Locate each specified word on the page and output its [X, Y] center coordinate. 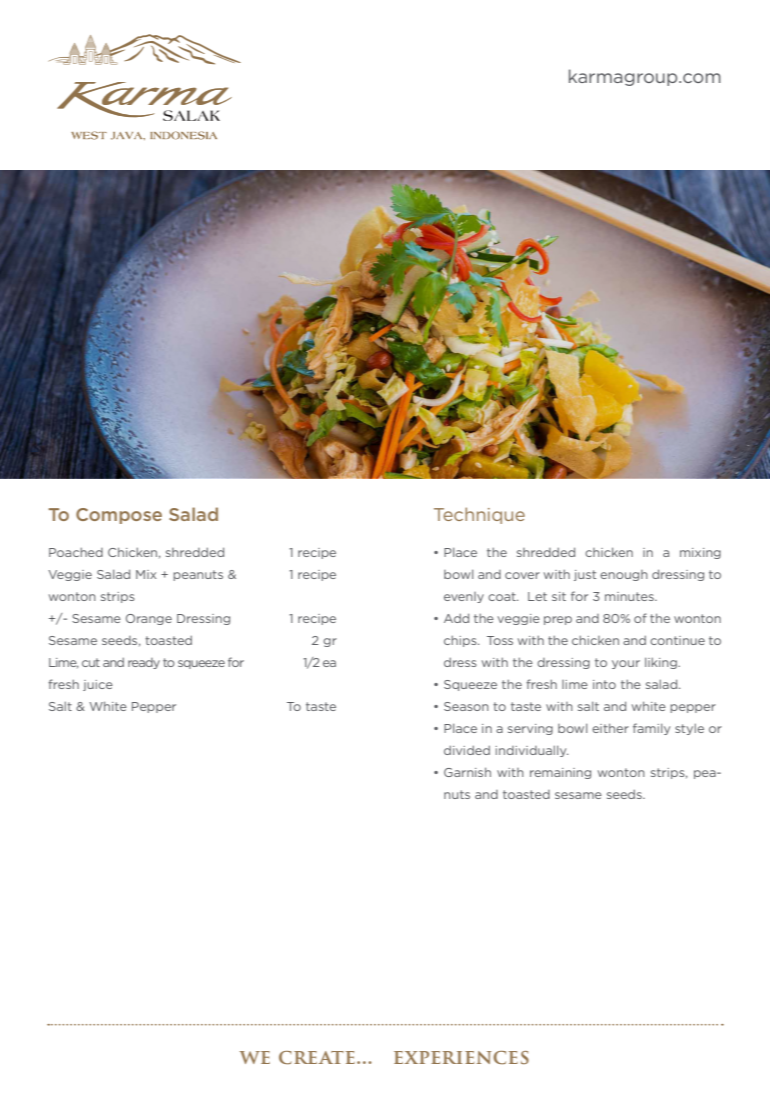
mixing [700, 553]
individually [532, 751]
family [651, 729]
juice [98, 685]
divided [467, 750]
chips [461, 641]
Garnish [467, 772]
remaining [560, 773]
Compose [119, 516]
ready [144, 663]
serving [530, 729]
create [317, 1057]
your [626, 664]
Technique [479, 515]
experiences [461, 1057]
